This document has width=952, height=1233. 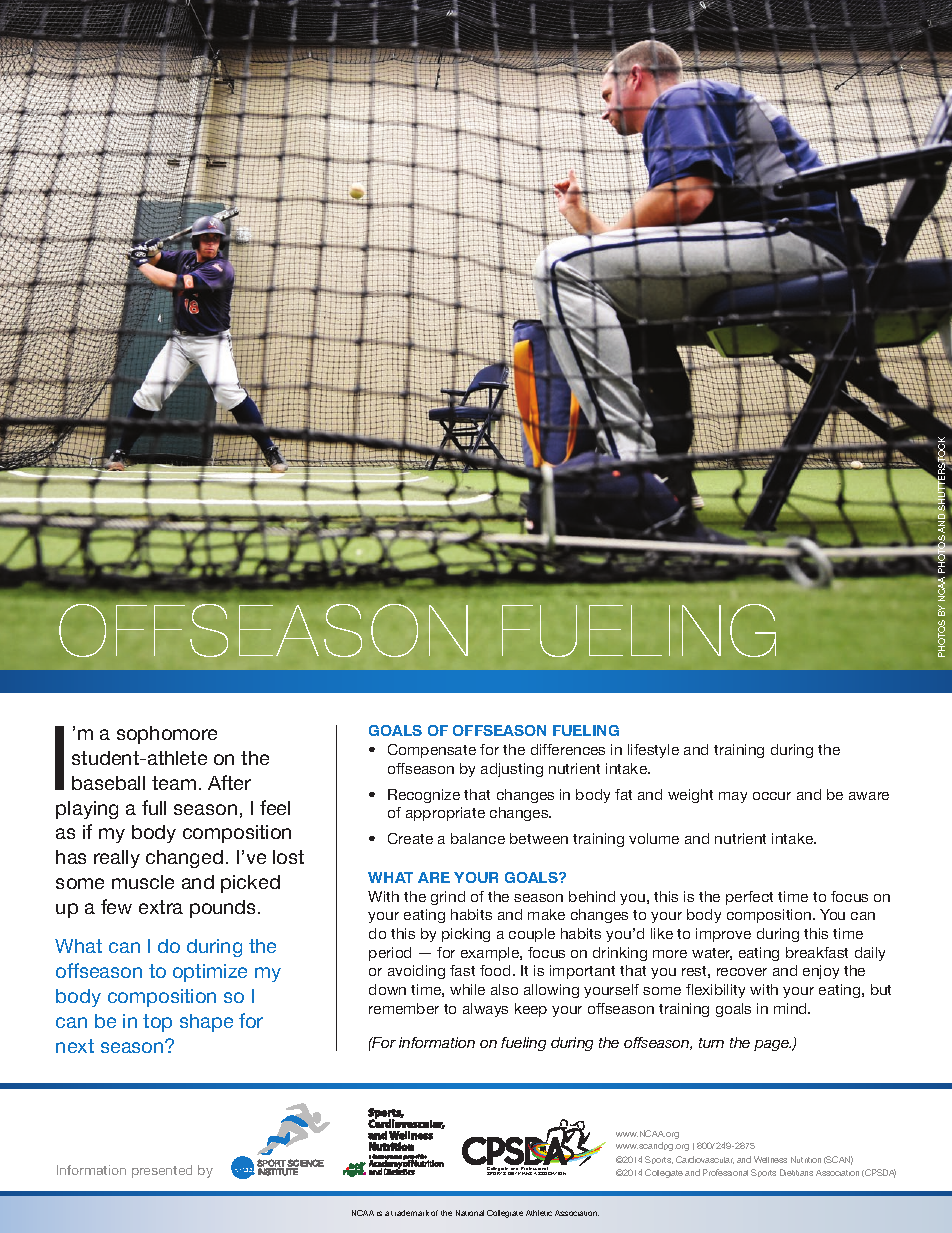 I want to click on optimize, so click(x=210, y=973).
